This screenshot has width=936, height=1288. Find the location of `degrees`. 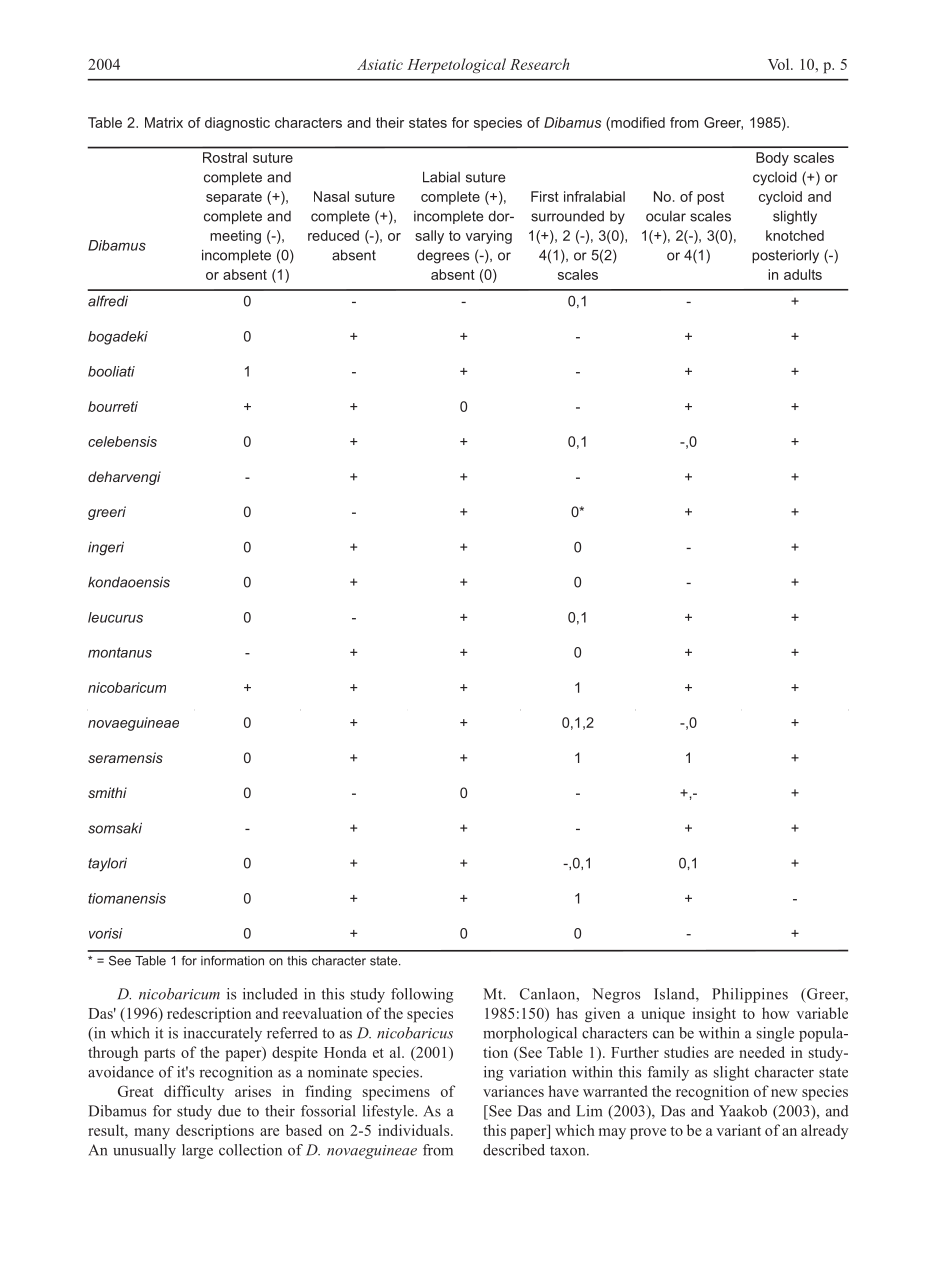

degrees is located at coordinates (443, 256).
